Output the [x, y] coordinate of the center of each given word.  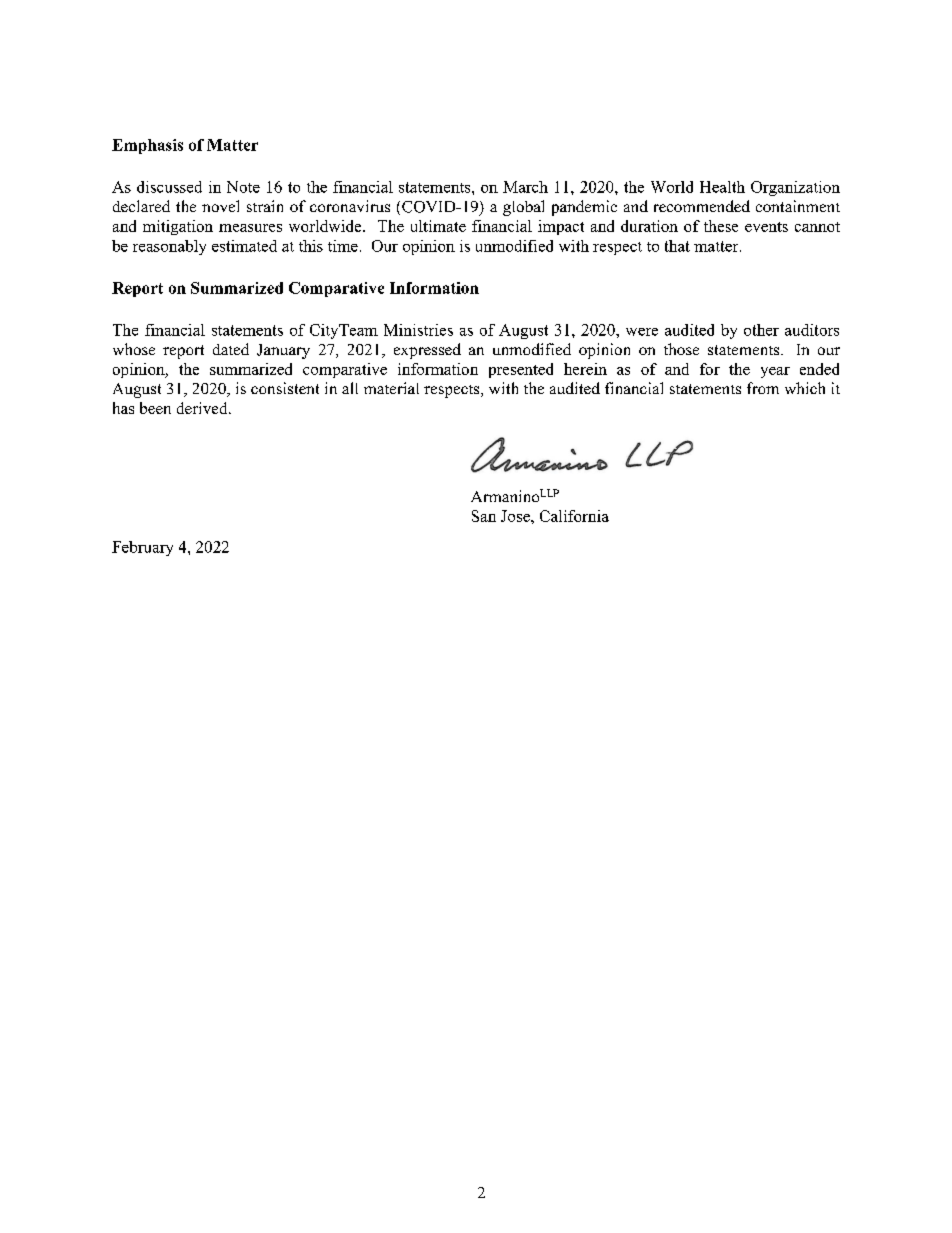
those [681, 349]
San [484, 516]
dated [231, 349]
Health [722, 187]
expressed [427, 351]
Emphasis [147, 146]
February [142, 548]
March [525, 187]
